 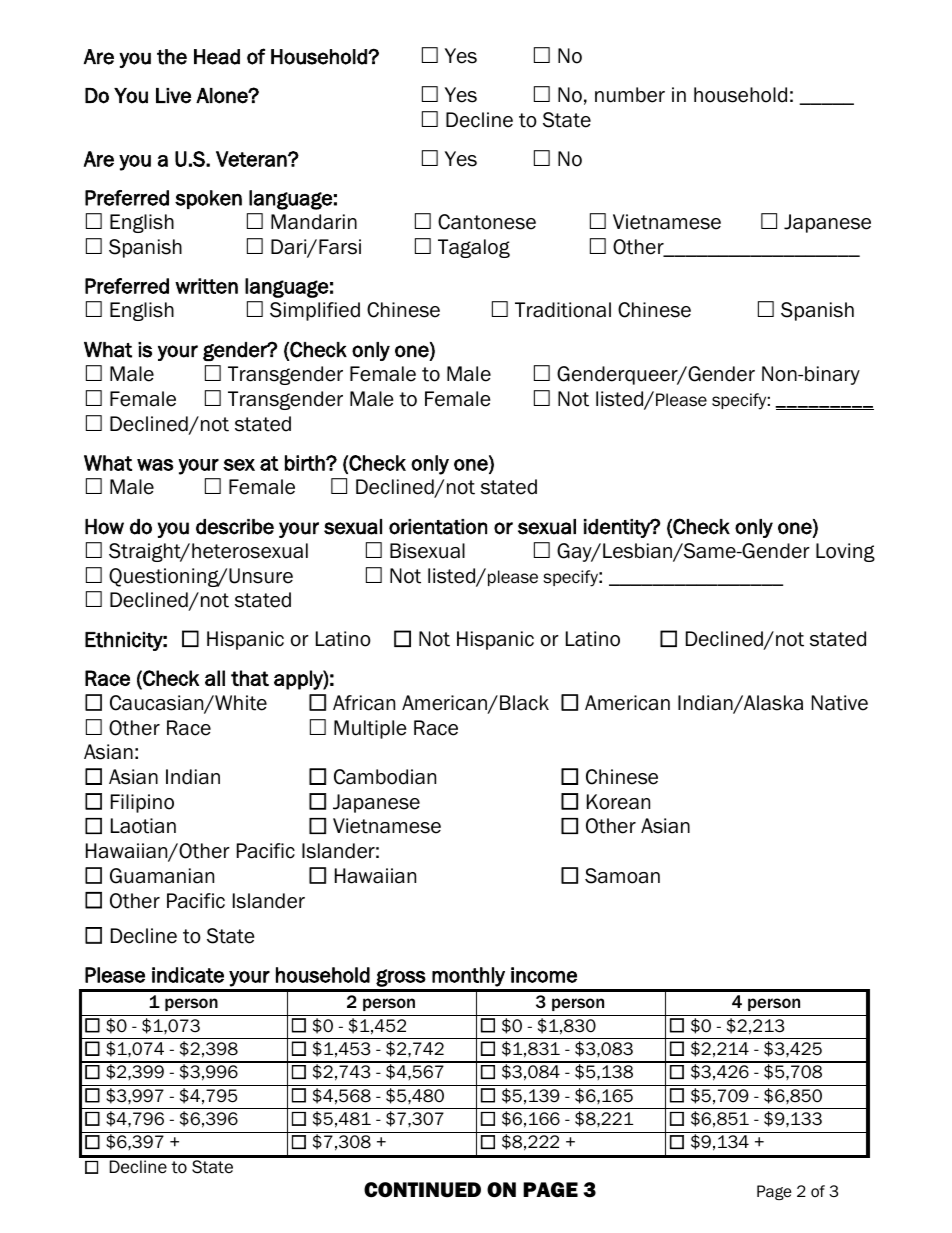 I want to click on all, so click(x=215, y=678).
